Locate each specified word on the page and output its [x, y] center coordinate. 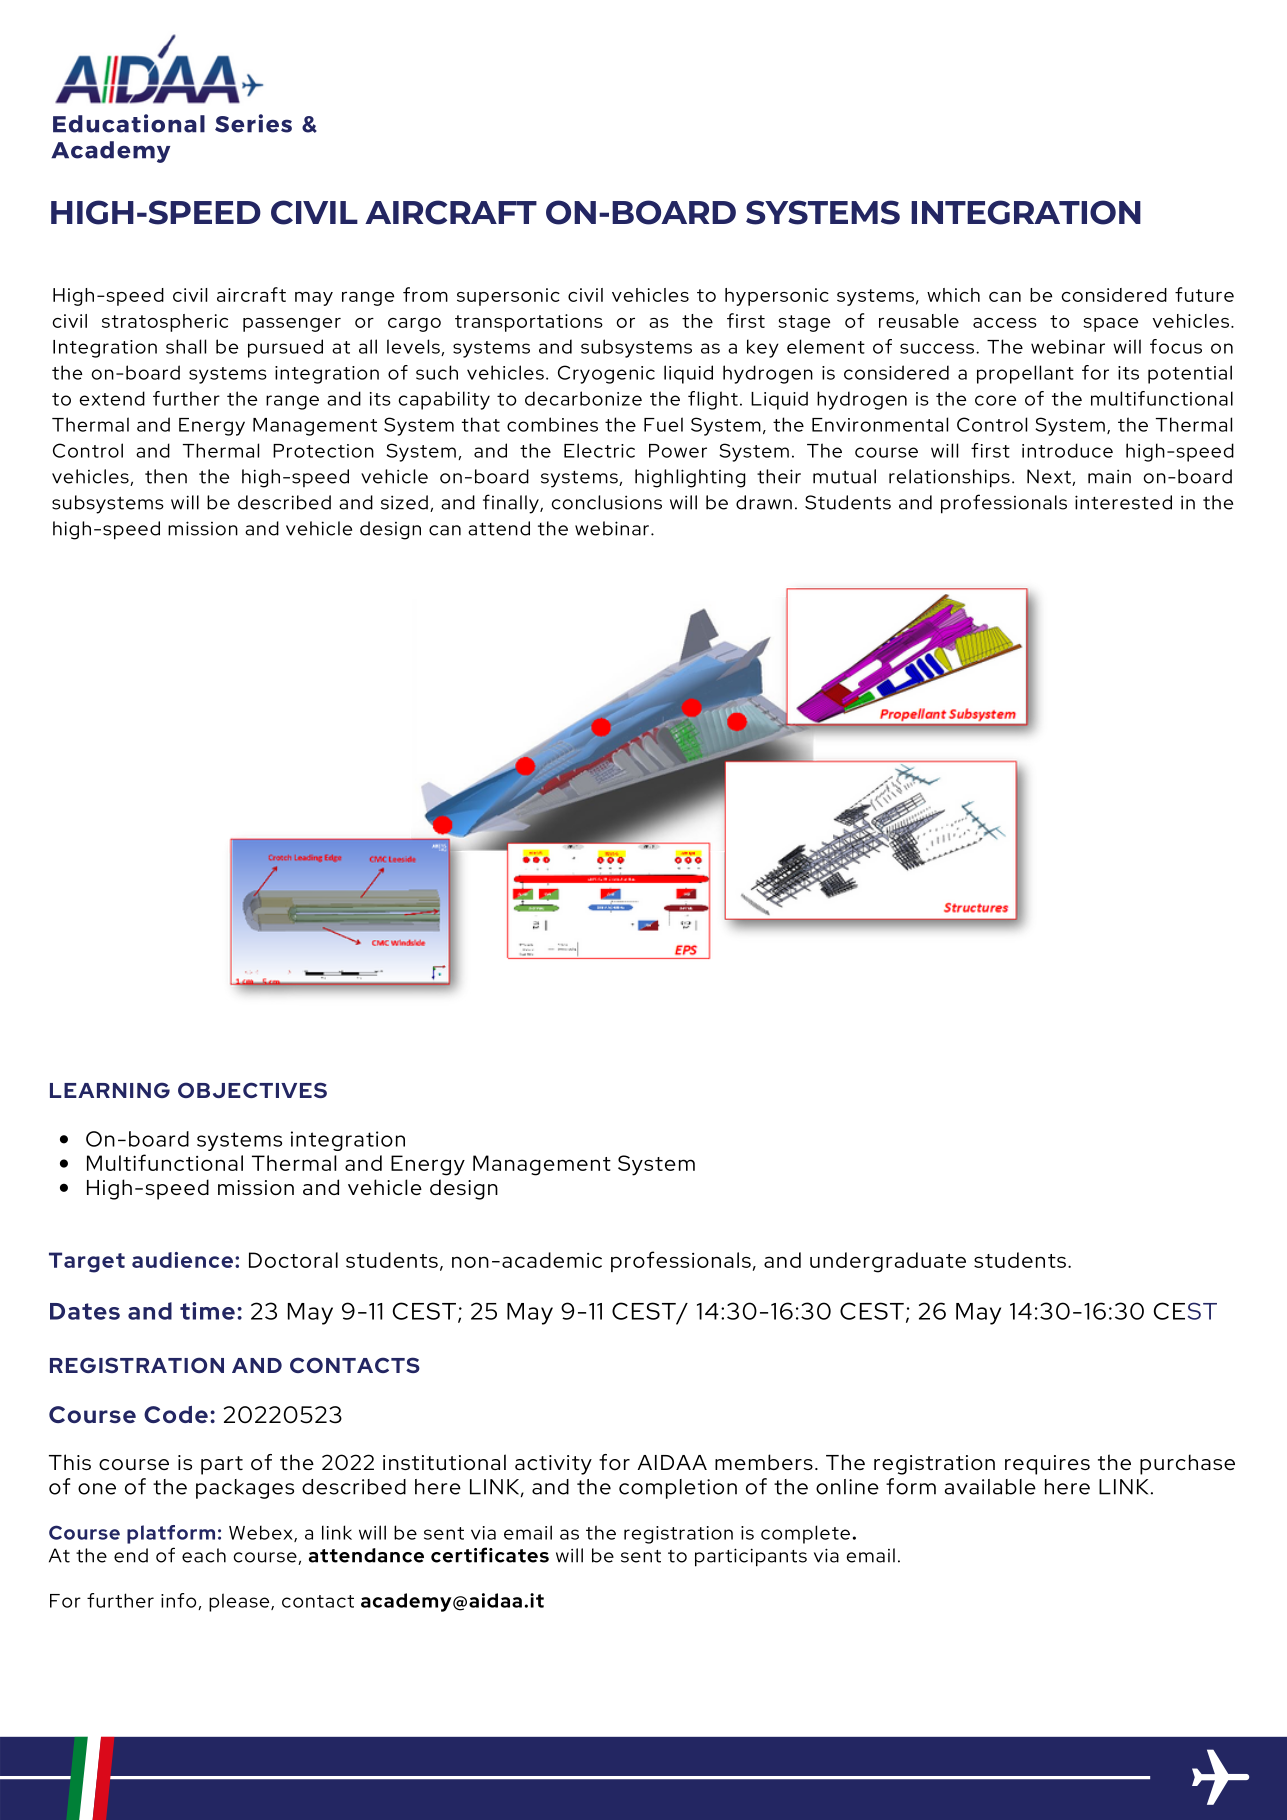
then [166, 476]
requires [1047, 1465]
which [953, 295]
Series [253, 123]
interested [1123, 502]
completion [678, 1489]
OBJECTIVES [252, 1090]
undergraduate [888, 1262]
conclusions [606, 502]
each [204, 1555]
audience [182, 1260]
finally [512, 504]
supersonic [508, 297]
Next [1050, 477]
